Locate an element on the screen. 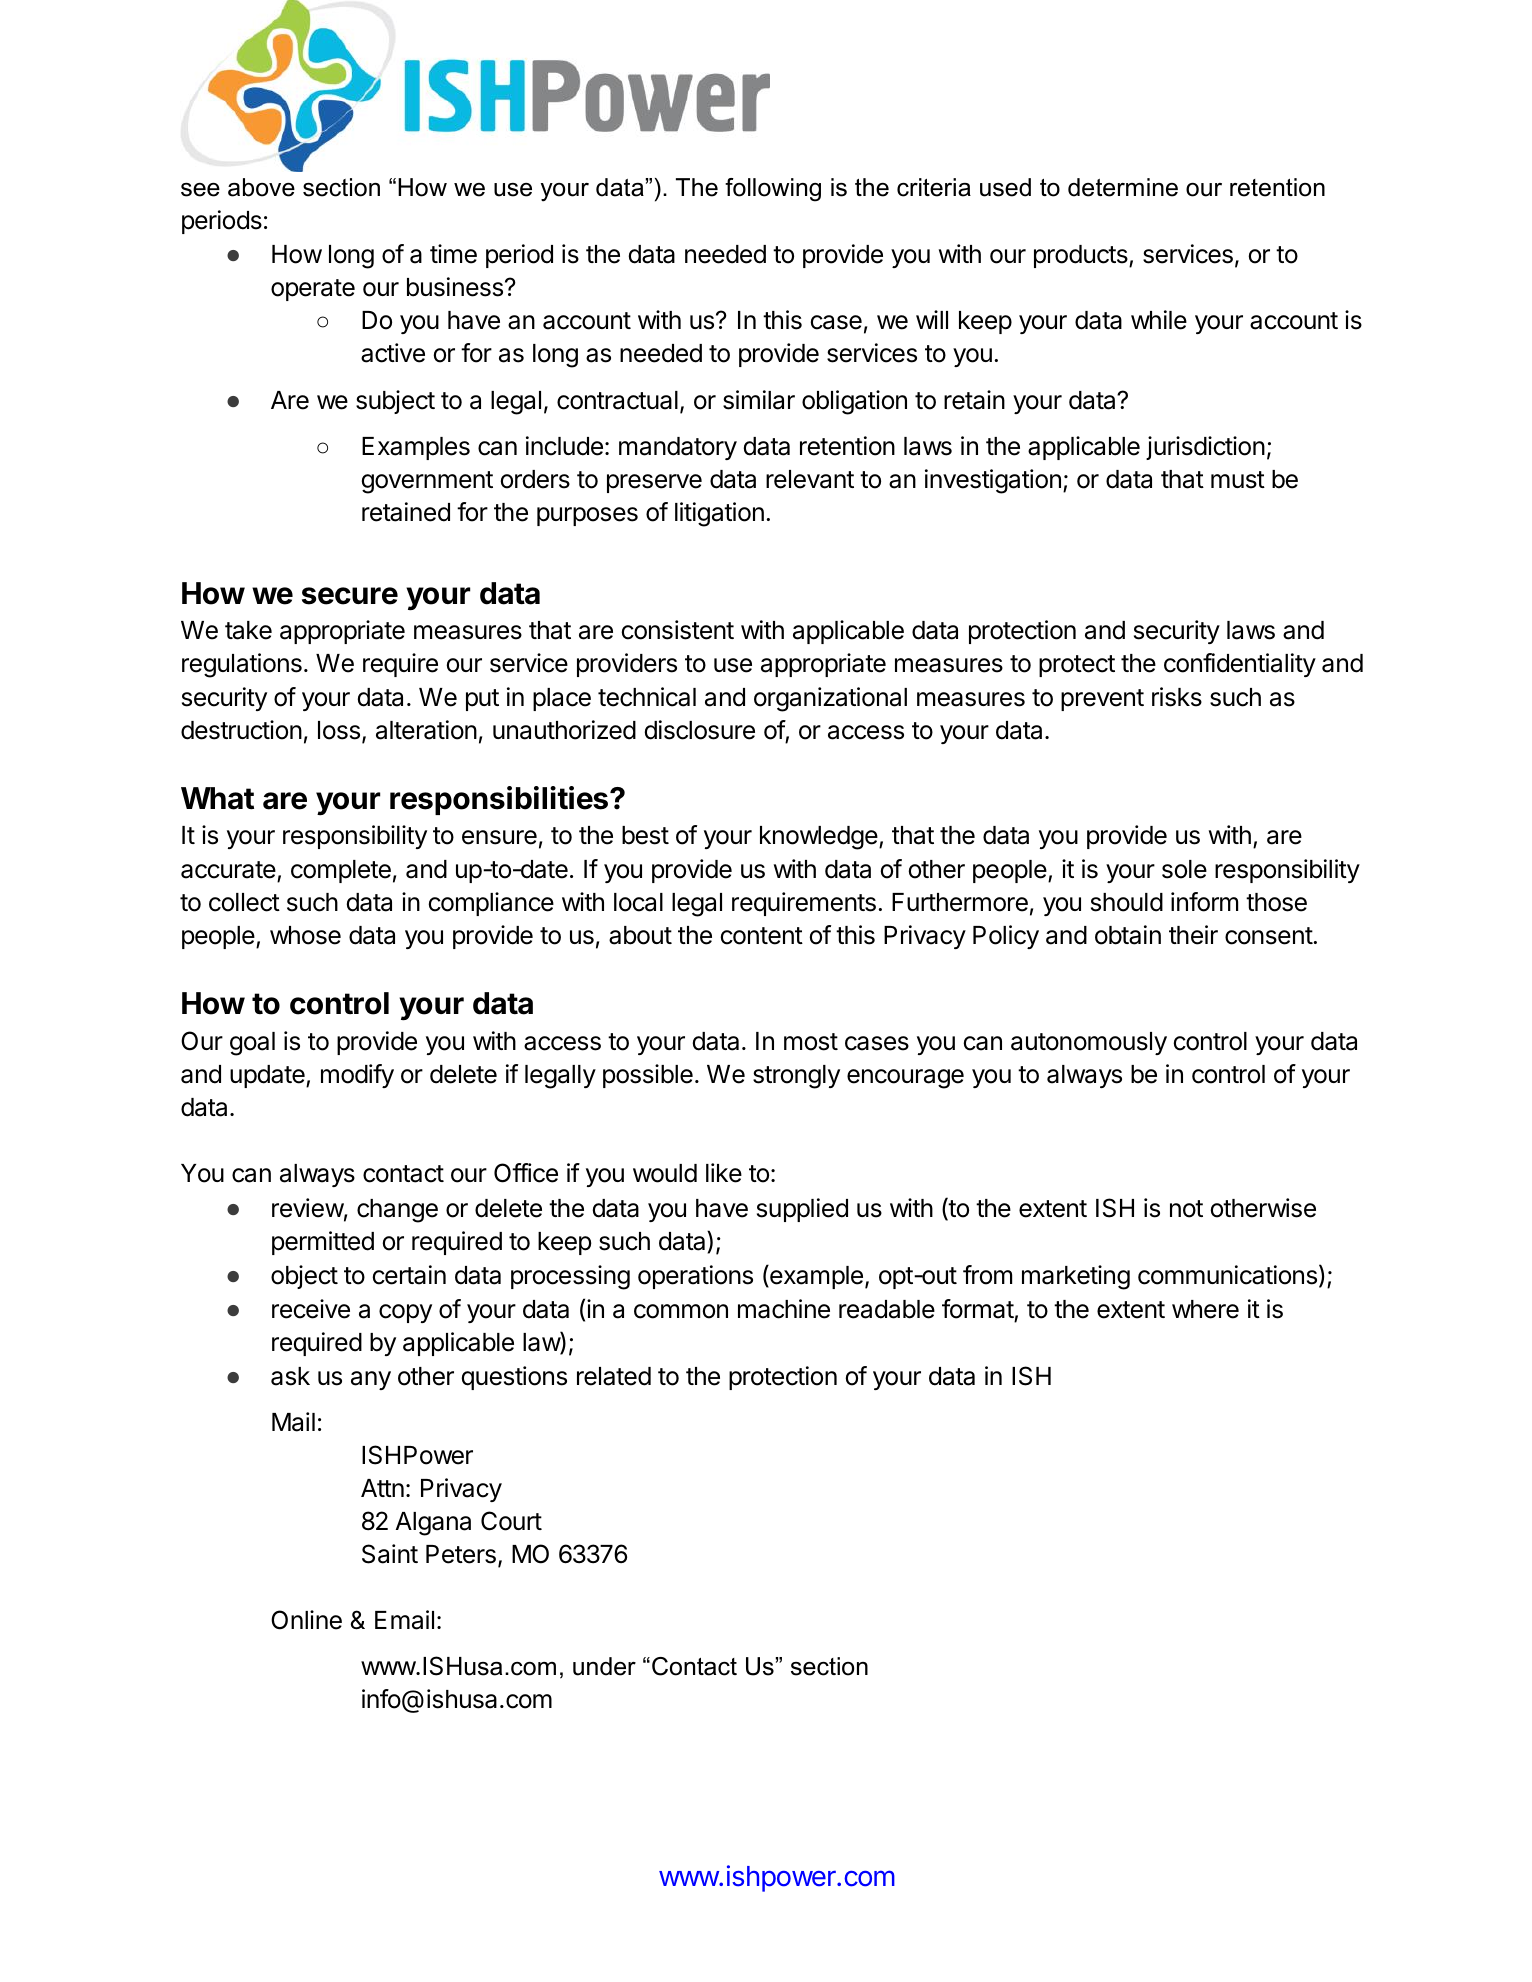  change is located at coordinates (397, 1211).
